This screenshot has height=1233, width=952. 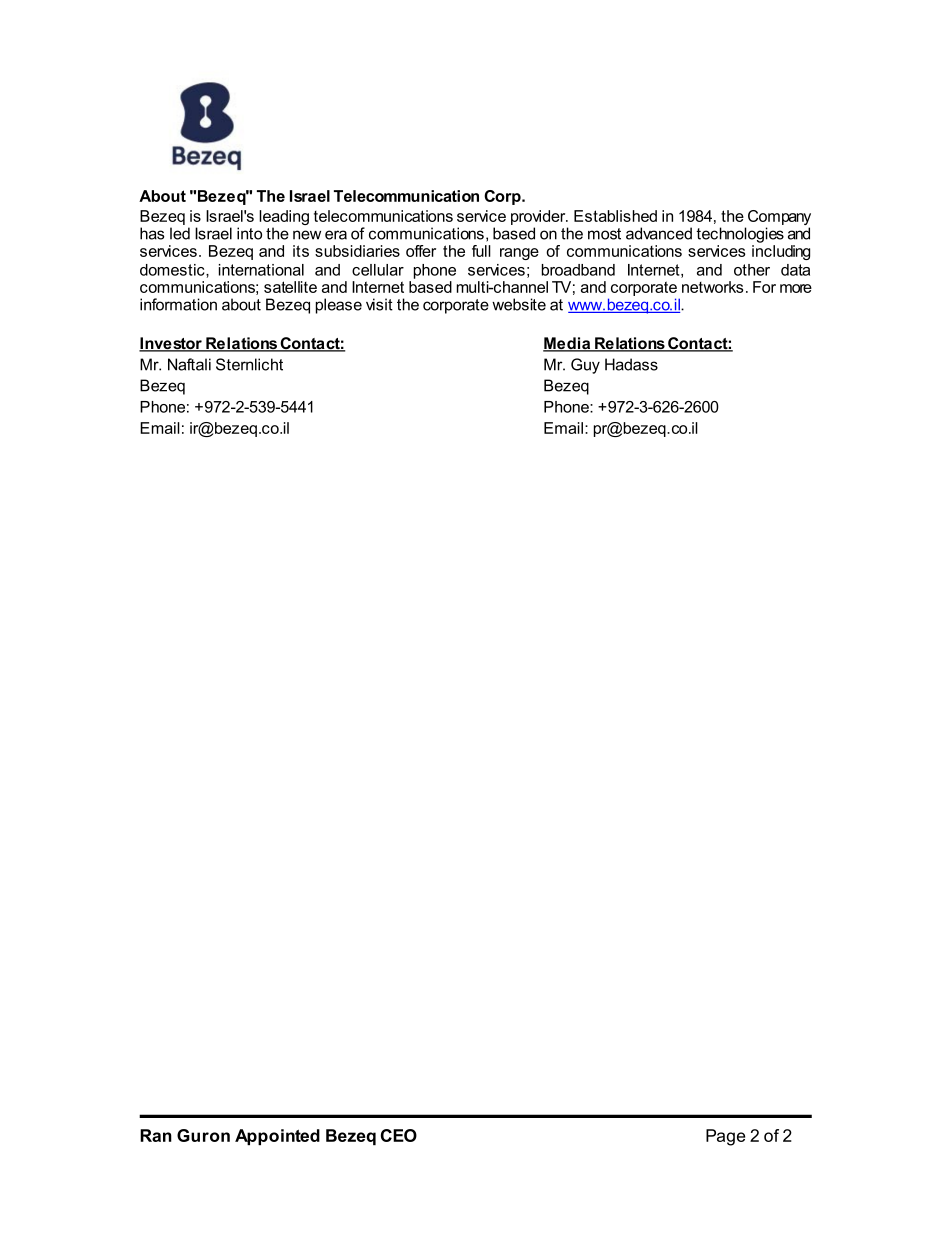 What do you see at coordinates (249, 233) in the screenshot?
I see `into` at bounding box center [249, 233].
